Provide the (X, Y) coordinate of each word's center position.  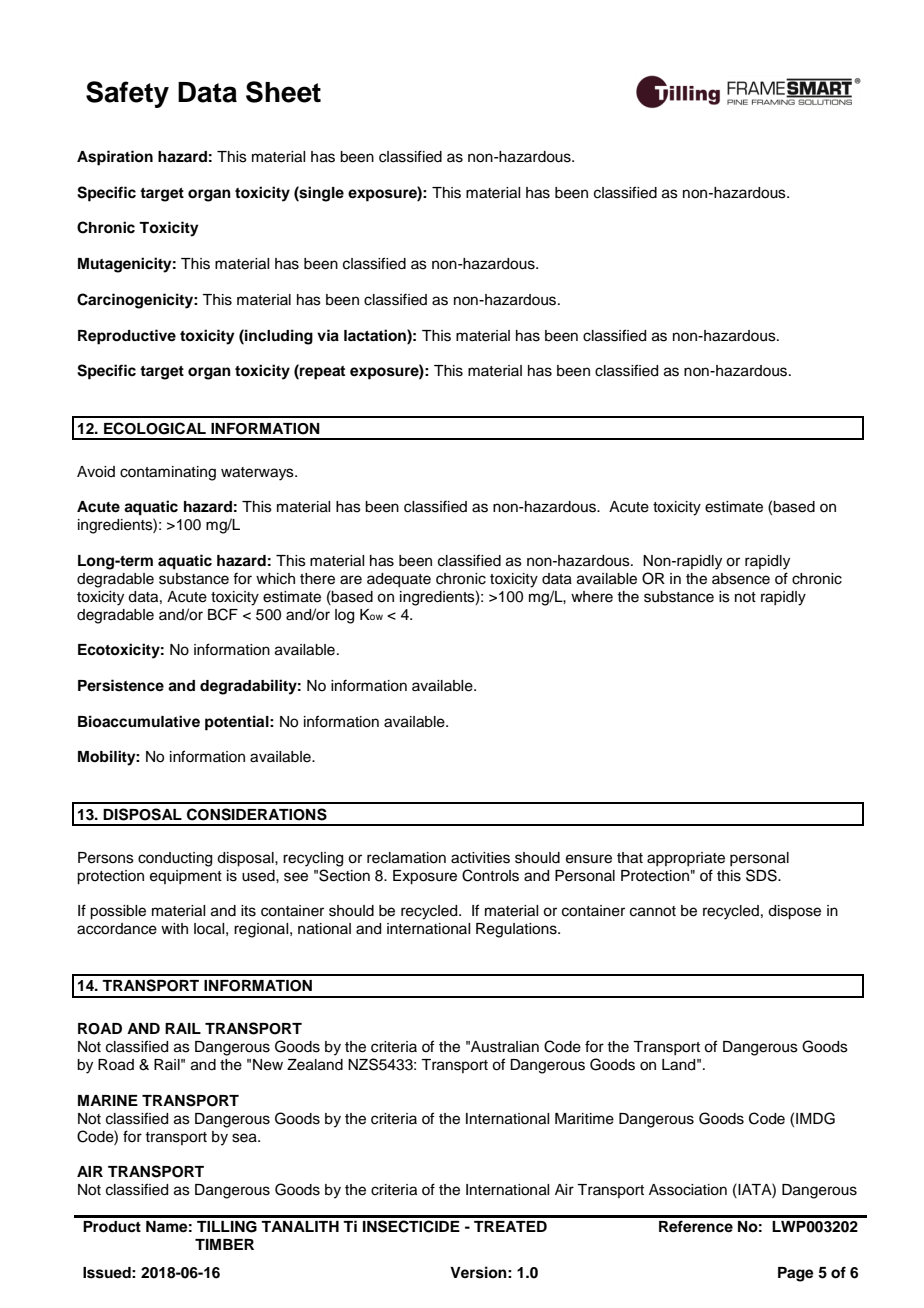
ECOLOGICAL (155, 428)
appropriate (686, 859)
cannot (653, 911)
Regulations (517, 930)
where (592, 597)
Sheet (283, 92)
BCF (223, 614)
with (174, 928)
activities (480, 858)
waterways (258, 474)
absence (741, 579)
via (328, 335)
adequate (399, 580)
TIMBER (224, 1244)
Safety (127, 94)
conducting (175, 859)
